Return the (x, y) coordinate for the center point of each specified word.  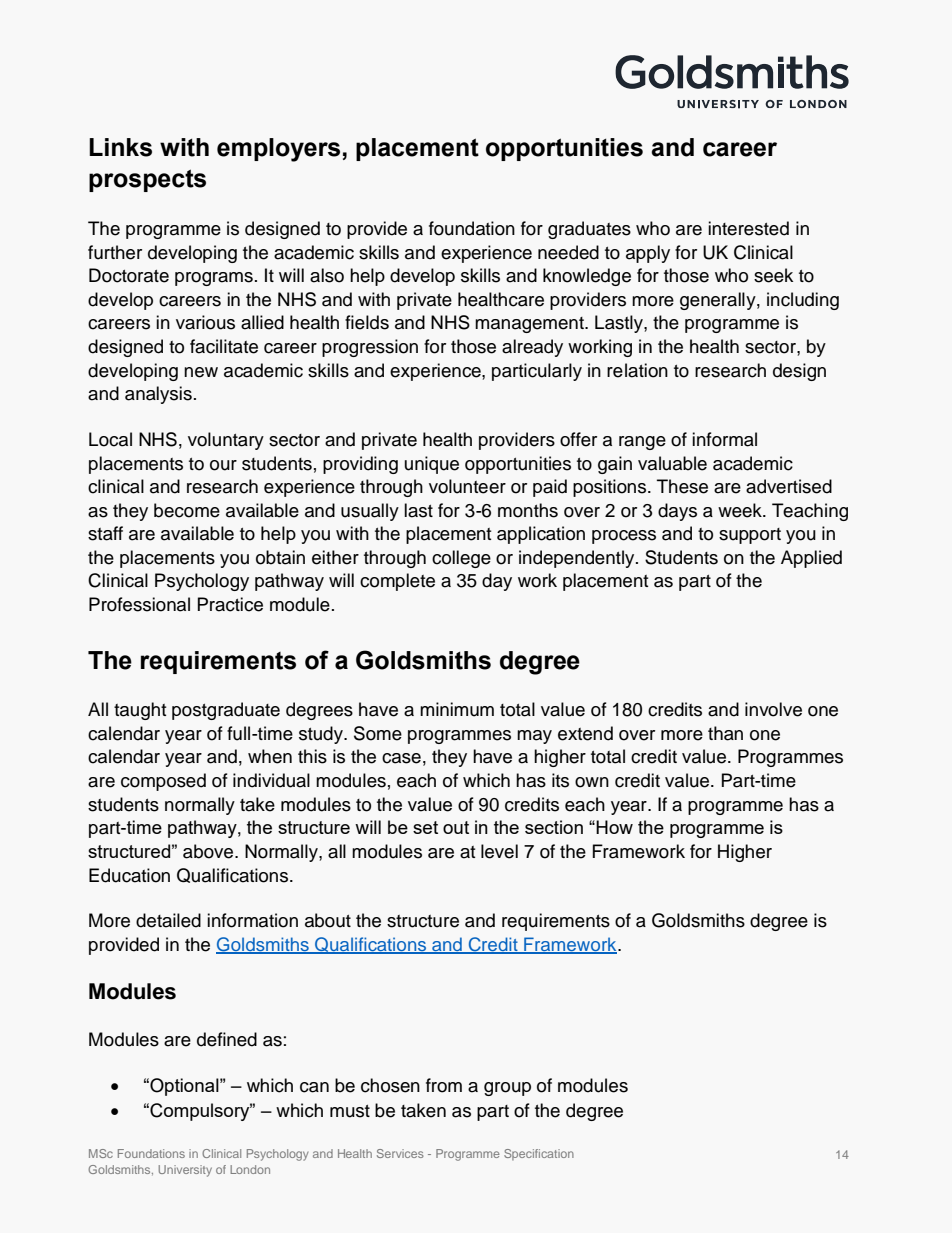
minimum (457, 709)
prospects (147, 180)
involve (773, 709)
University (185, 1171)
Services (400, 1153)
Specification (539, 1154)
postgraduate (226, 711)
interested (748, 228)
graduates (589, 230)
